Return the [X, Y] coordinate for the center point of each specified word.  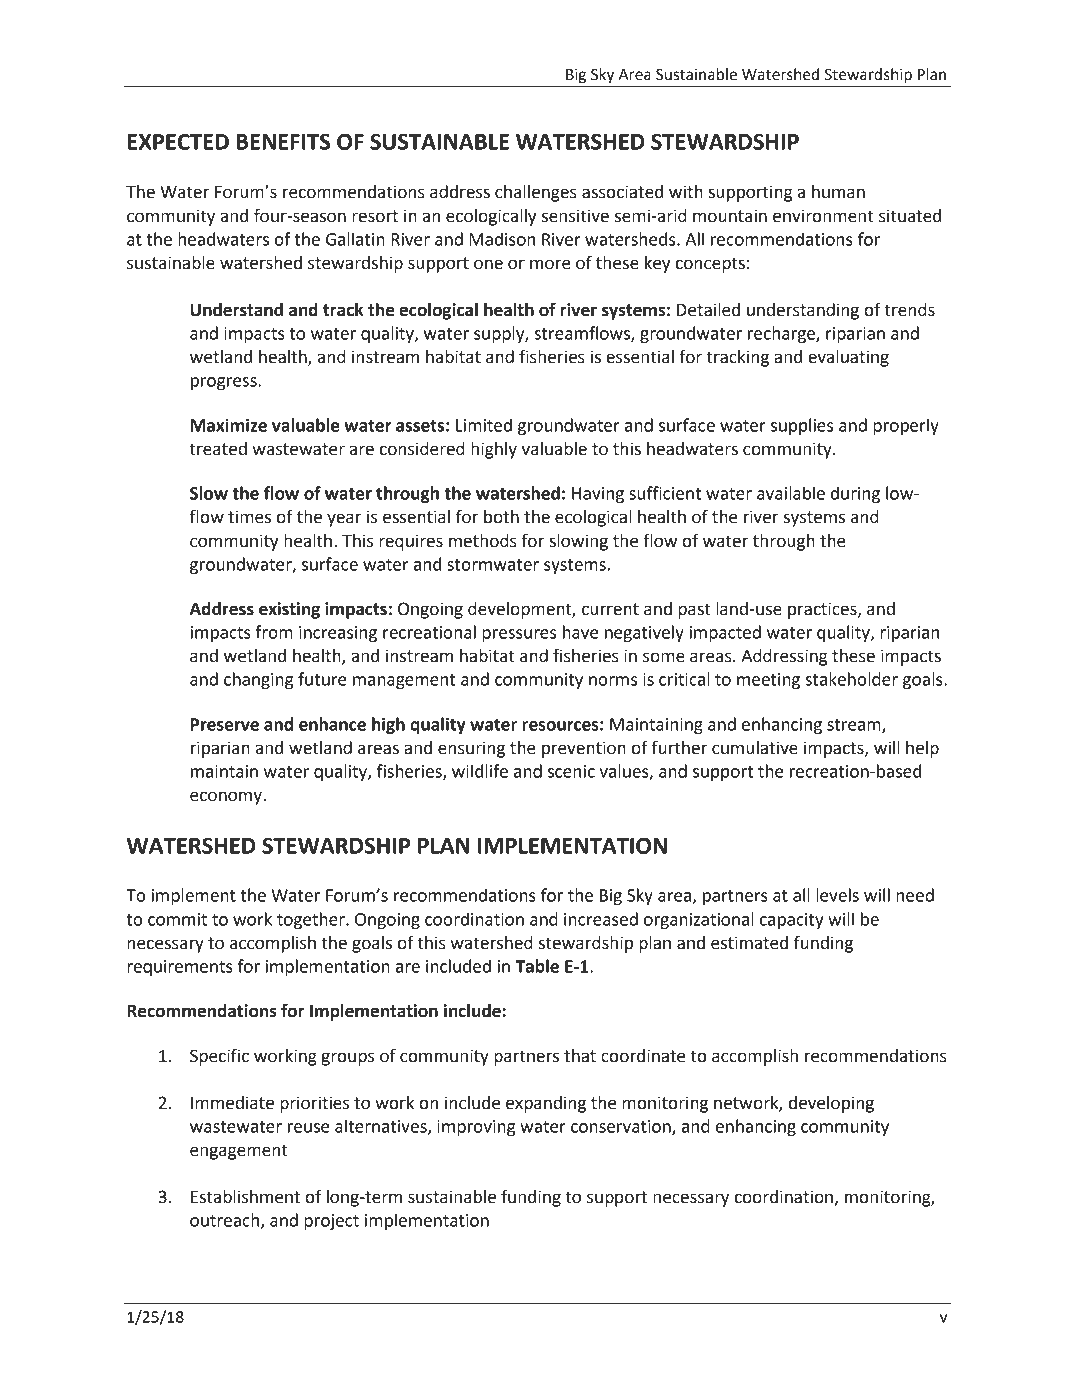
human [838, 192]
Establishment [245, 1197]
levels [837, 895]
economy [227, 798]
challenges [536, 193]
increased [601, 919]
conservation [622, 1127]
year [344, 520]
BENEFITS [283, 141]
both [501, 517]
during [855, 494]
